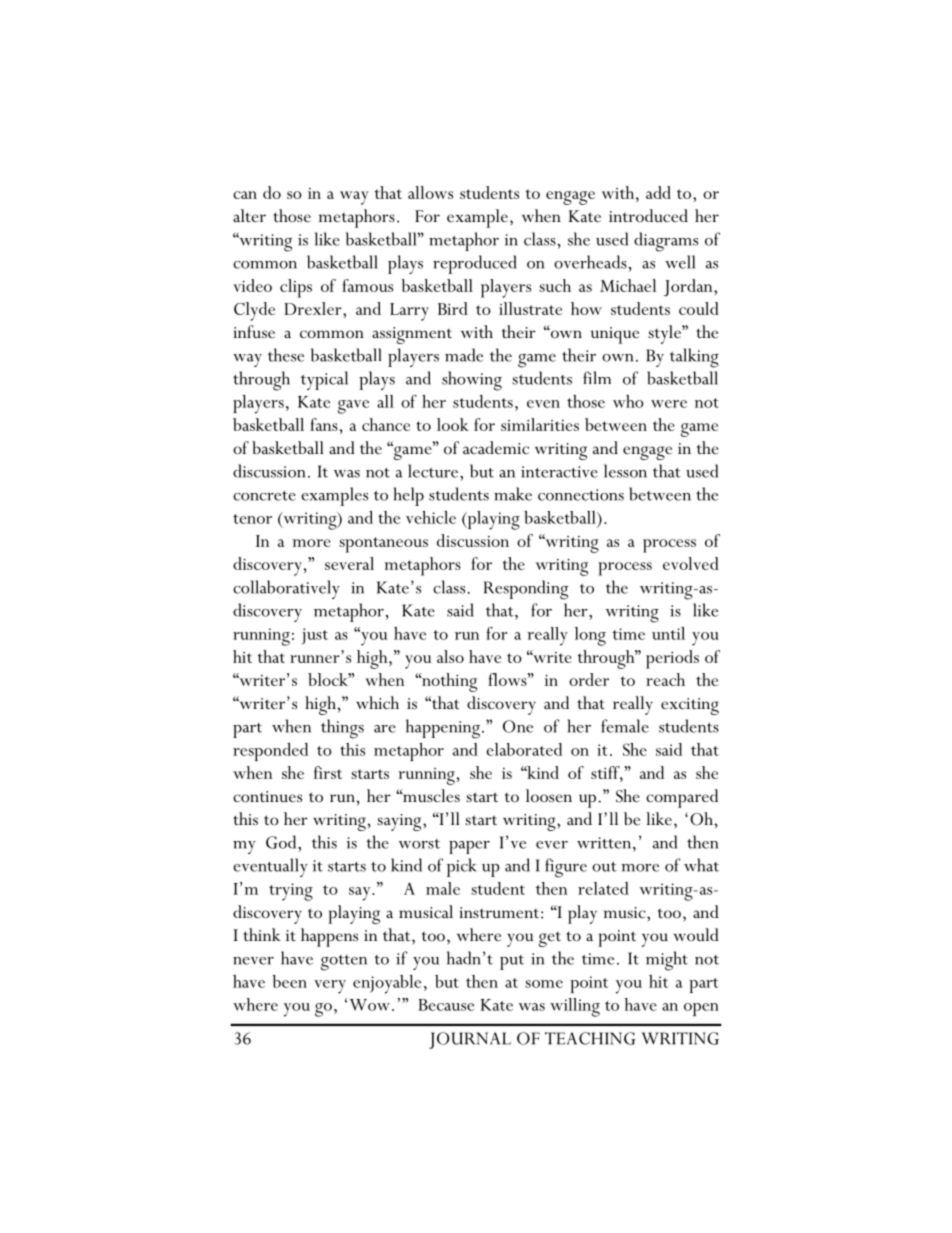 This screenshot has height=1233, width=952. Describe the element at coordinates (249, 216) in the screenshot. I see `alter` at that location.
